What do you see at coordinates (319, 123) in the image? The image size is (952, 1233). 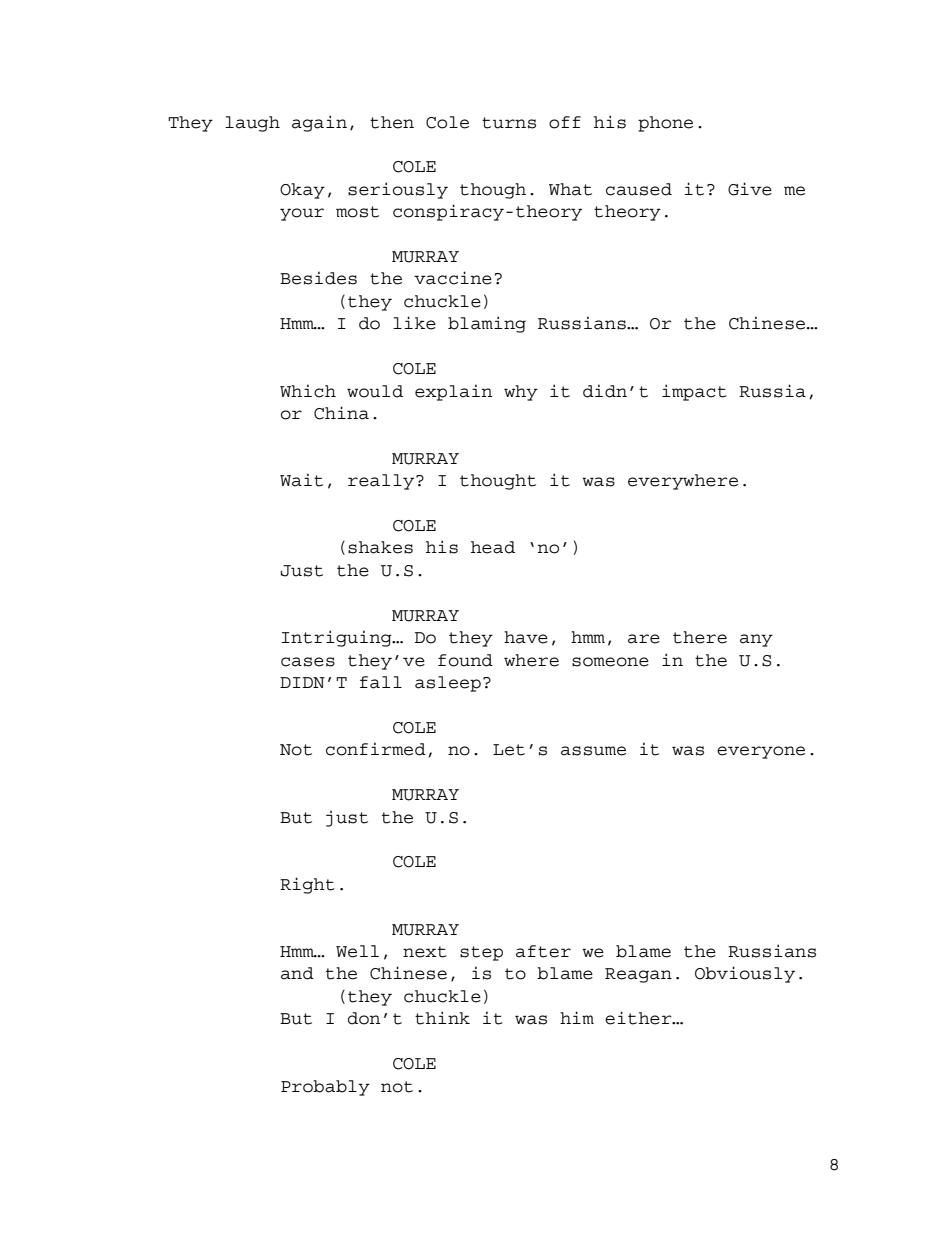 I see `again` at bounding box center [319, 123].
